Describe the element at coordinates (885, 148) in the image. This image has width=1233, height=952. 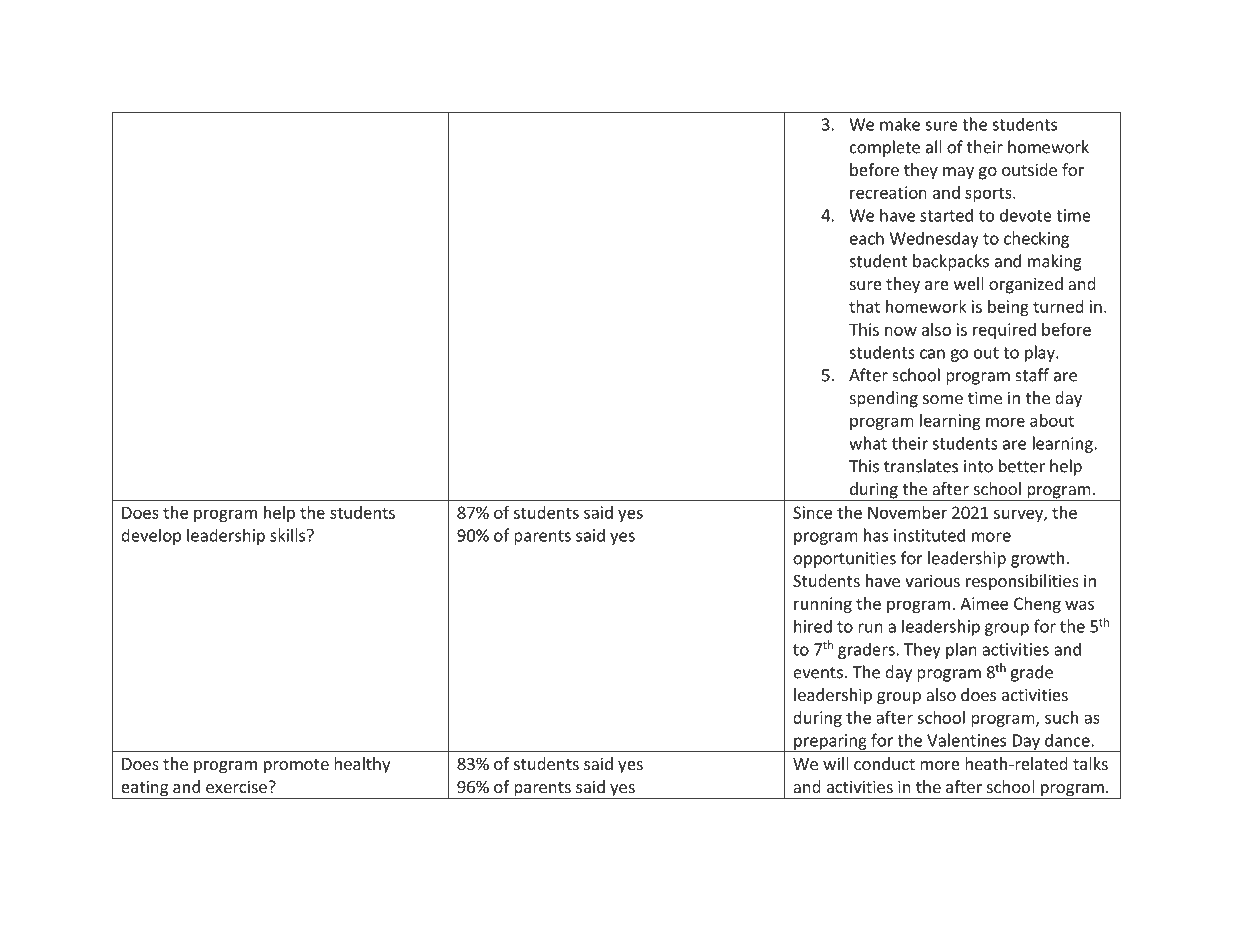
I see `complete` at that location.
